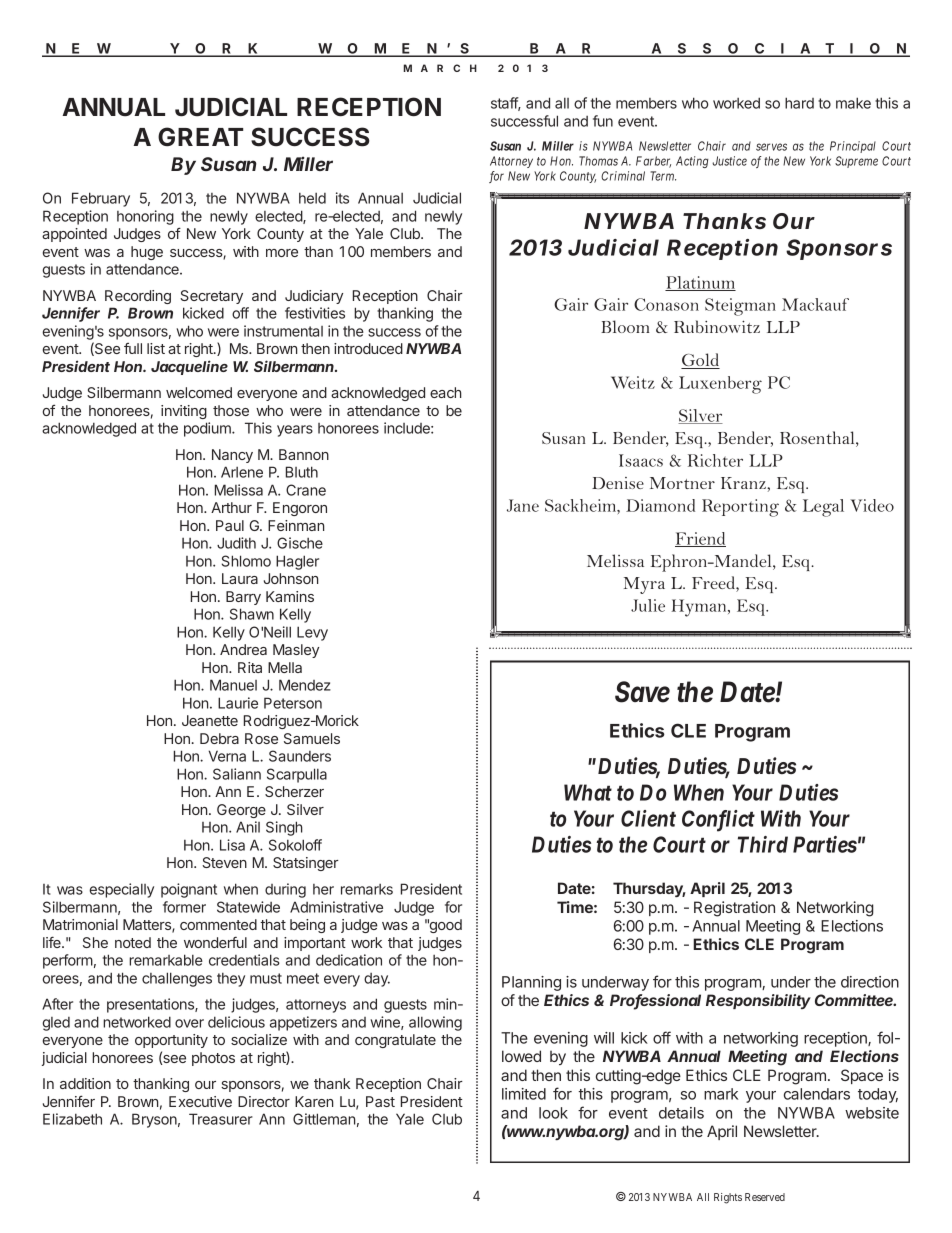 Image resolution: width=952 pixels, height=1233 pixels. Describe the element at coordinates (765, 1197) in the screenshot. I see `Reserved` at that location.
